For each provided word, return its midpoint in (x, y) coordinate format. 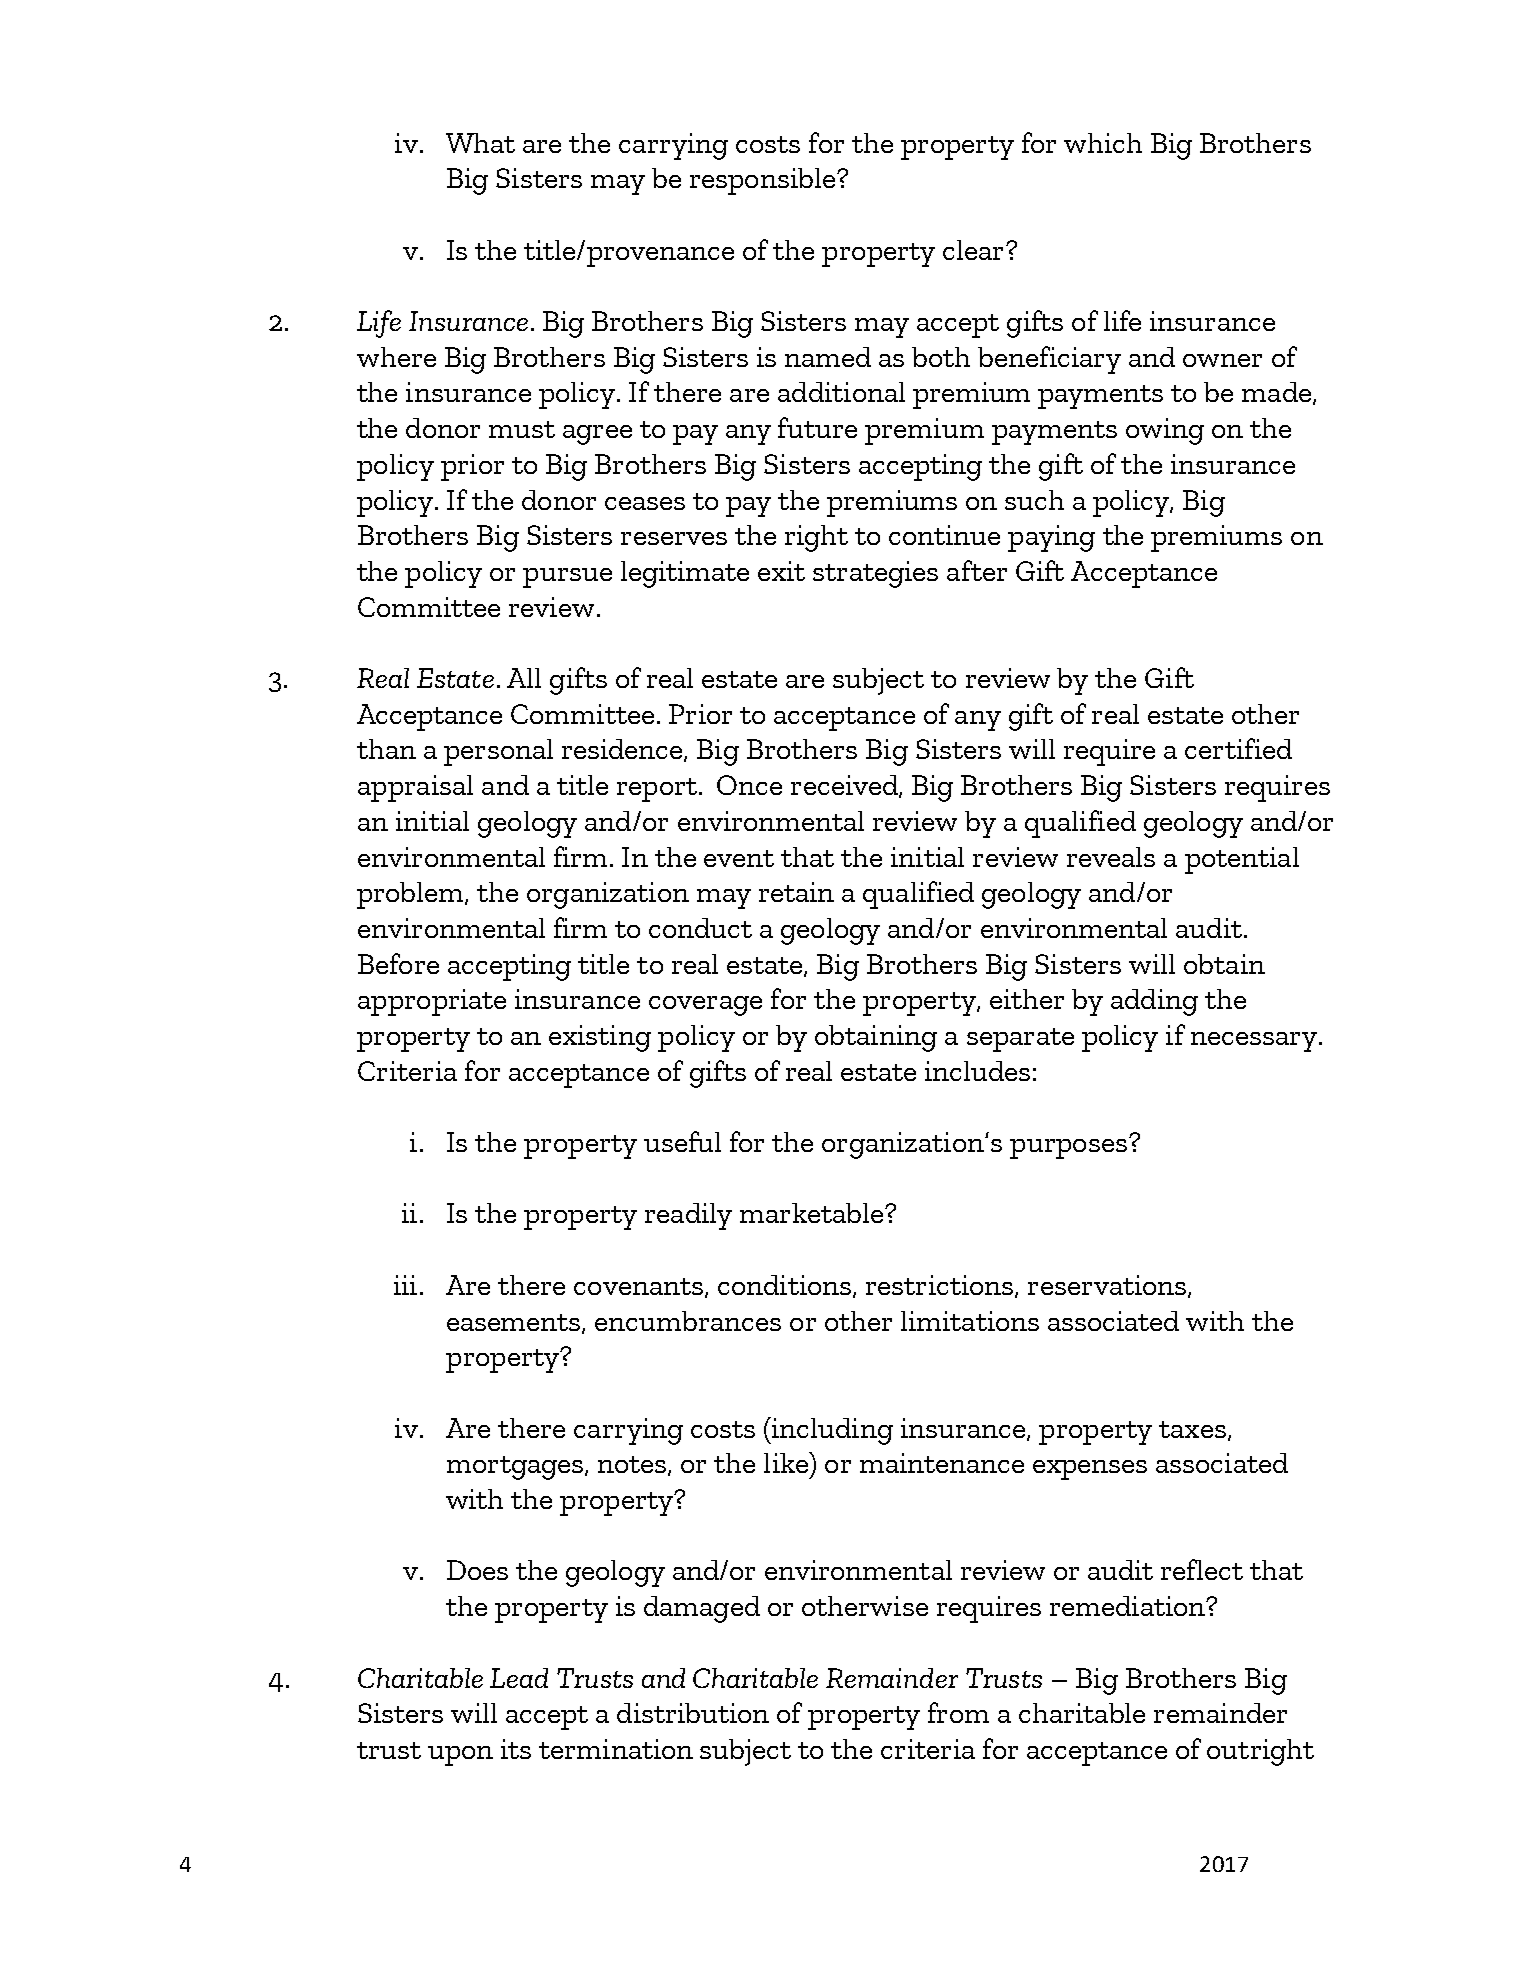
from (958, 1712)
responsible (762, 181)
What (480, 143)
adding (1154, 1002)
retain (796, 892)
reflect (1202, 1569)
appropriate (432, 1002)
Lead (519, 1678)
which (1103, 143)
